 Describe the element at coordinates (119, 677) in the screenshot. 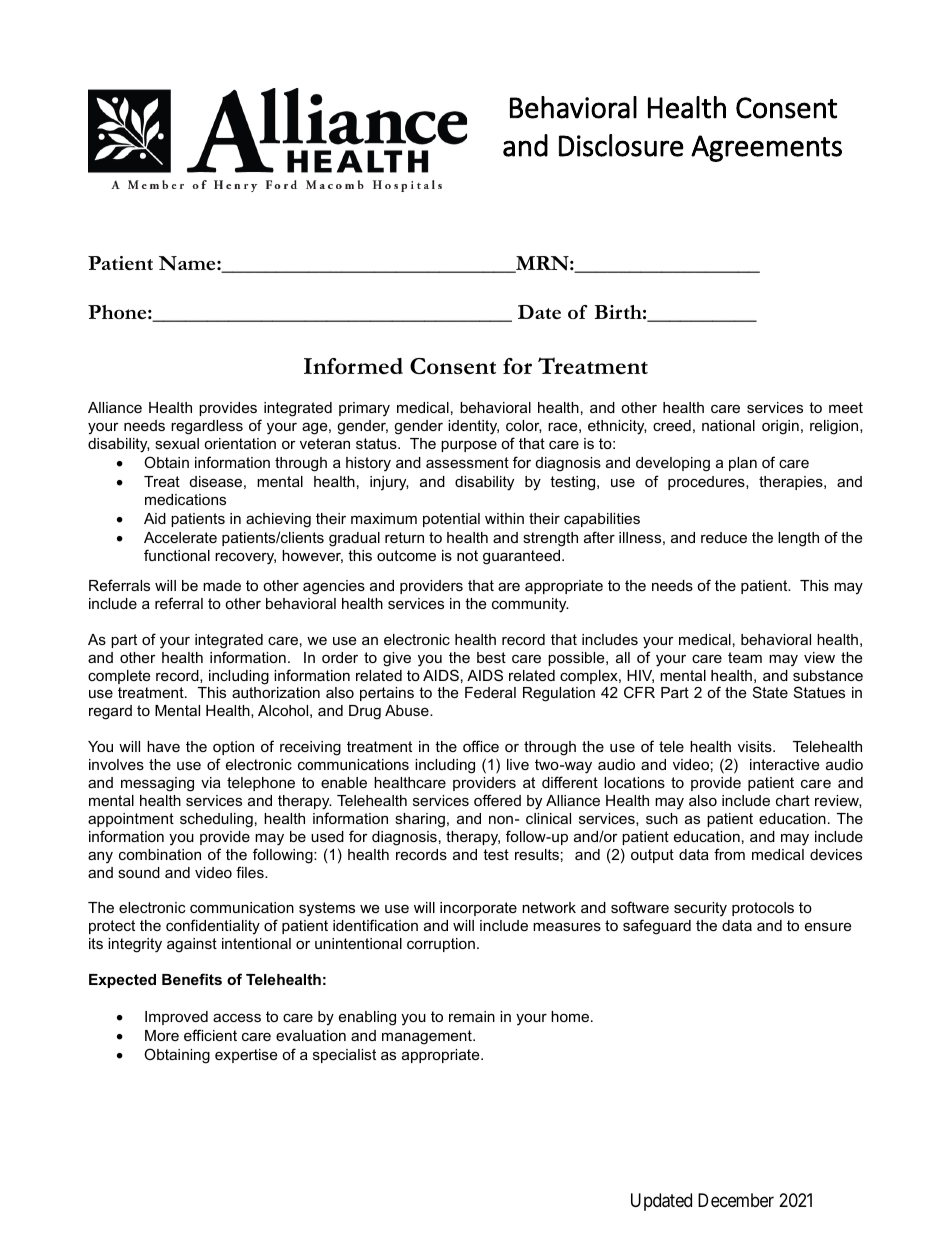

I see `complete` at that location.
